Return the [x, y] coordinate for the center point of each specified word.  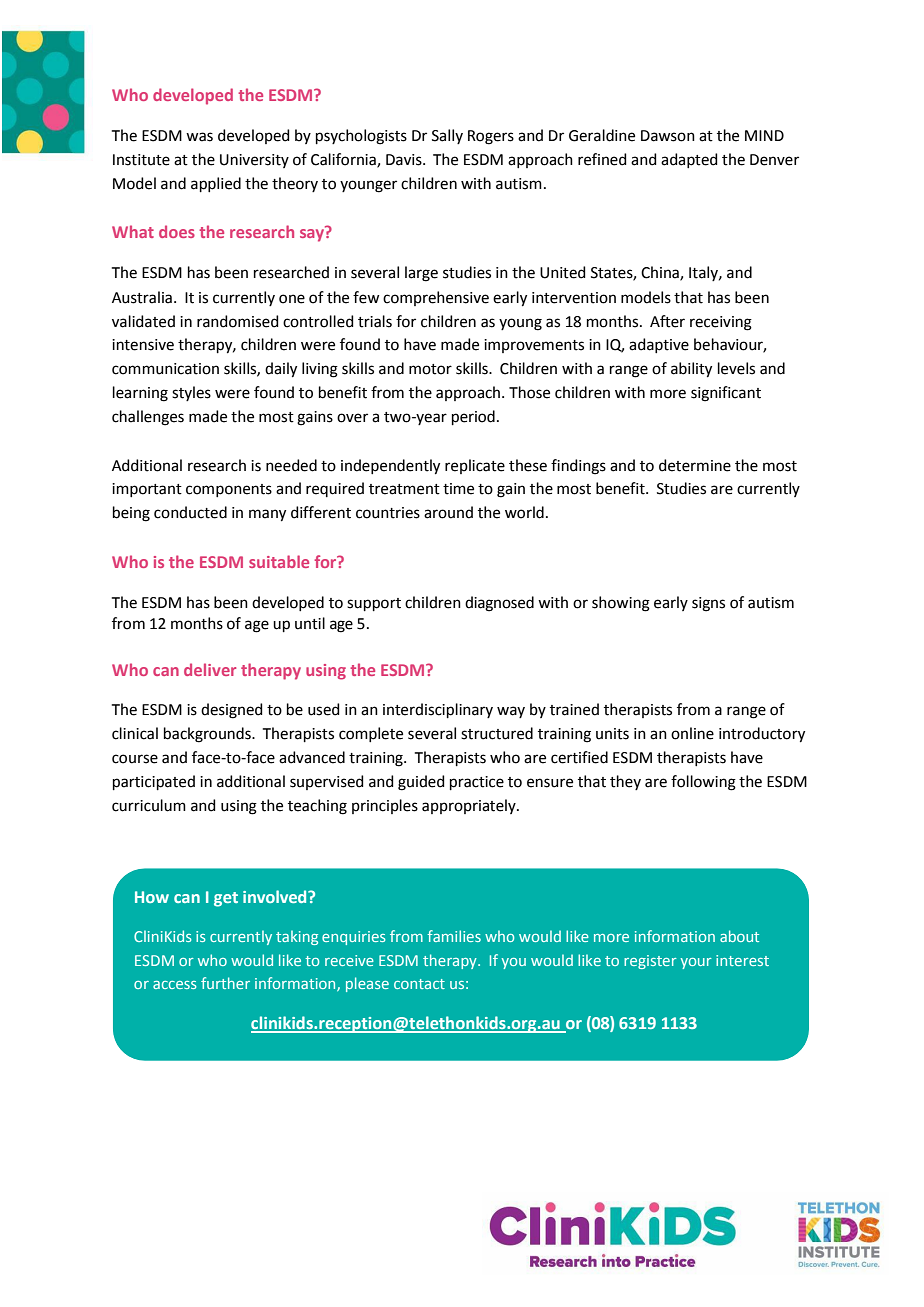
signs [708, 604]
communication [165, 369]
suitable [279, 561]
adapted [689, 160]
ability [691, 370]
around [448, 512]
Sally [447, 136]
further [225, 983]
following [703, 783]
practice [477, 783]
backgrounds [208, 735]
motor [430, 369]
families [454, 936]
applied [216, 184]
